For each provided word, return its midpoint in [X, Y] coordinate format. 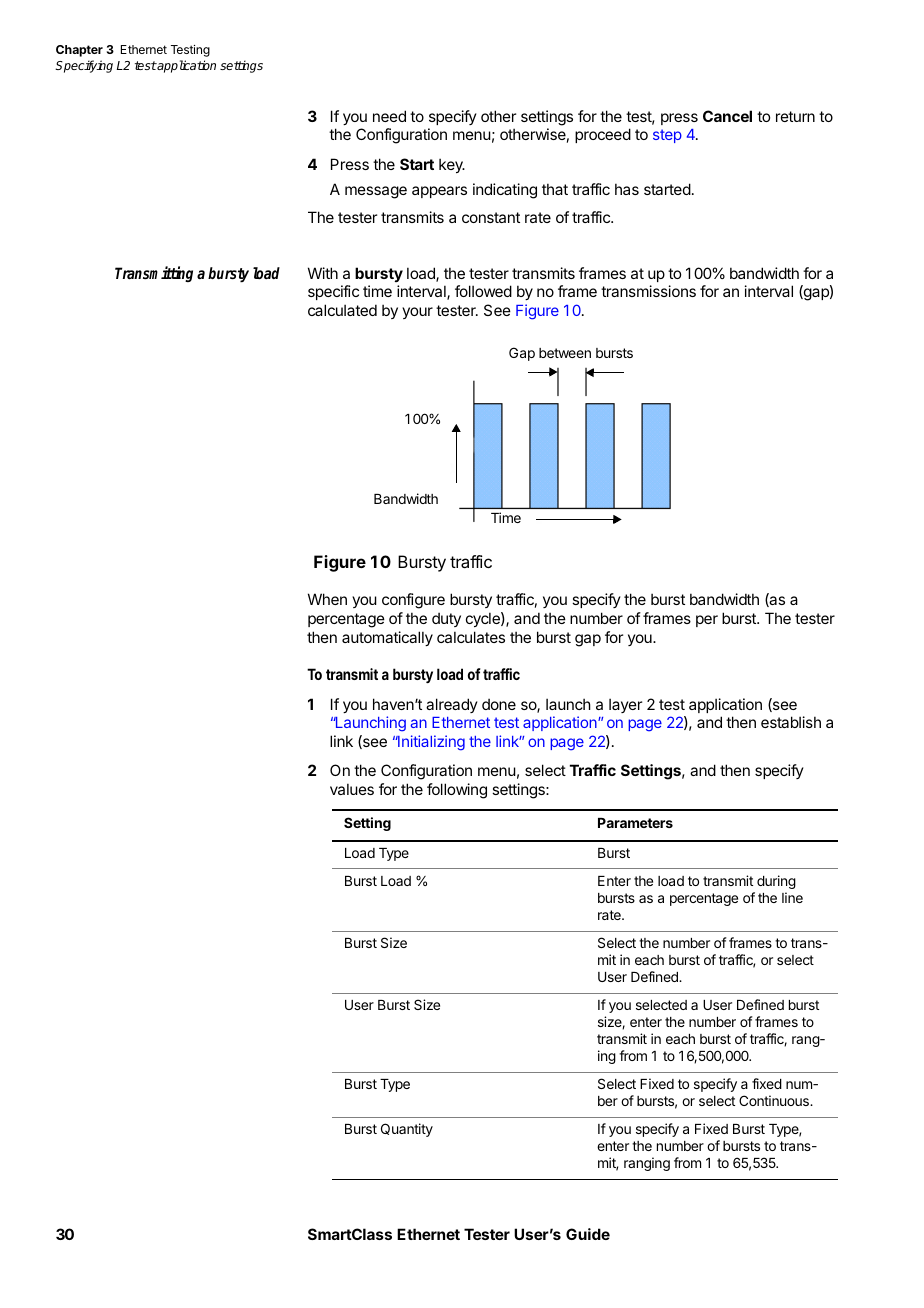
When [327, 599]
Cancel [727, 116]
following [457, 791]
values [352, 789]
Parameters [635, 823]
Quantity [407, 1130]
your [417, 313]
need [389, 116]
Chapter [79, 51]
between [565, 353]
